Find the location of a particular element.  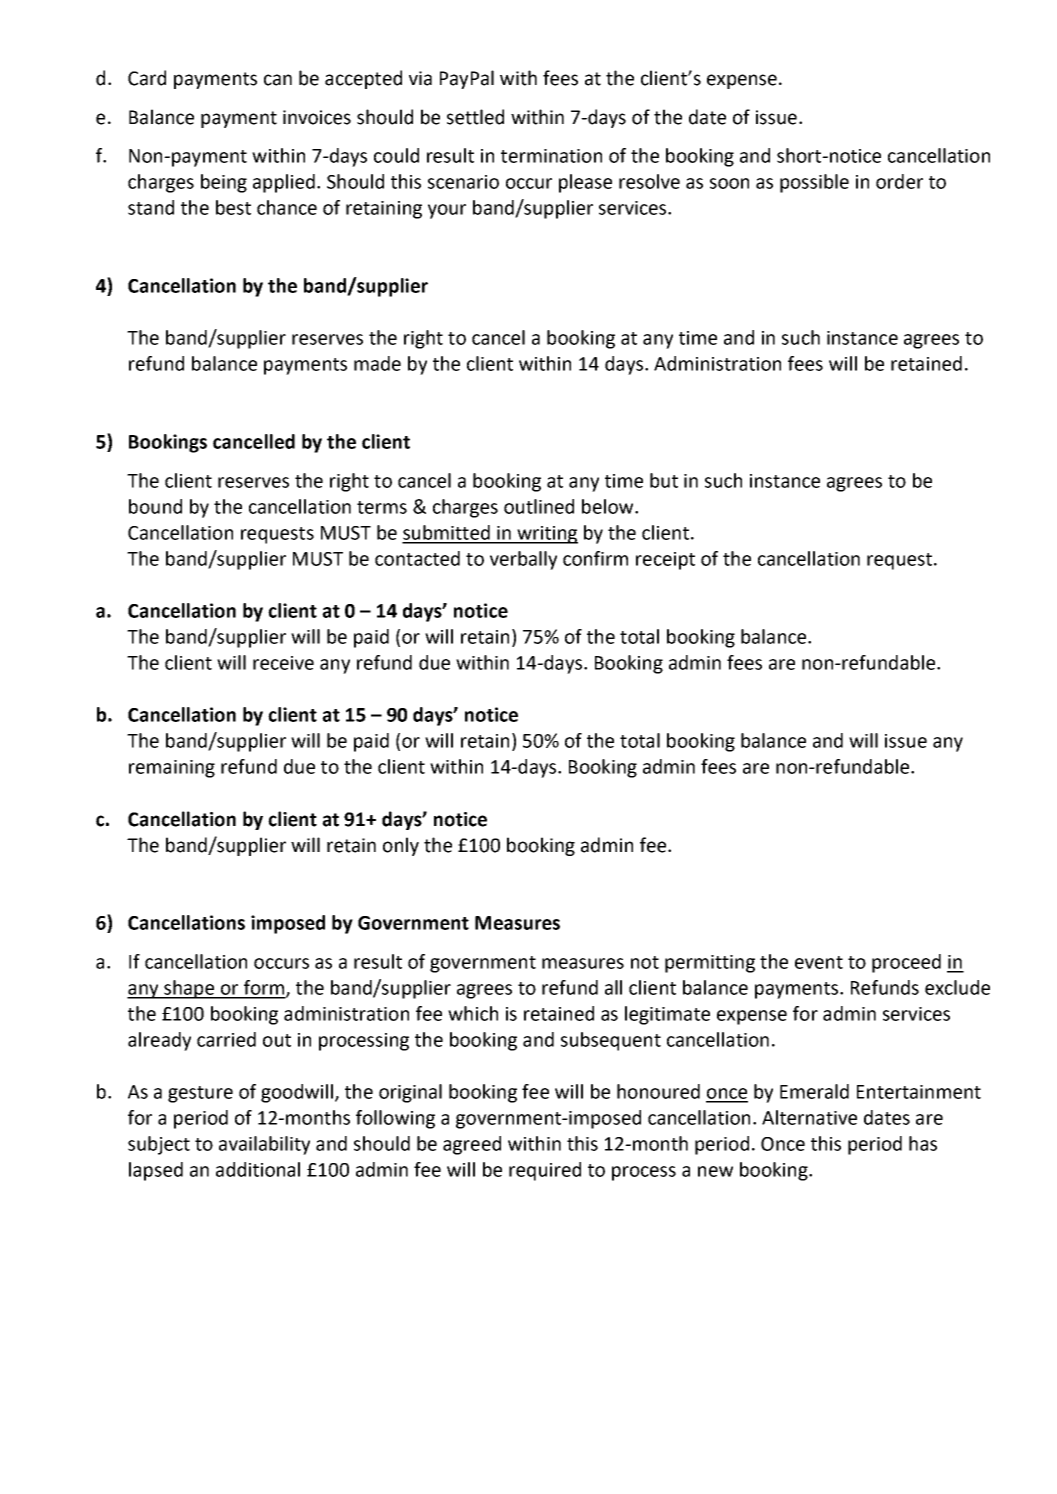

order is located at coordinates (899, 181).
